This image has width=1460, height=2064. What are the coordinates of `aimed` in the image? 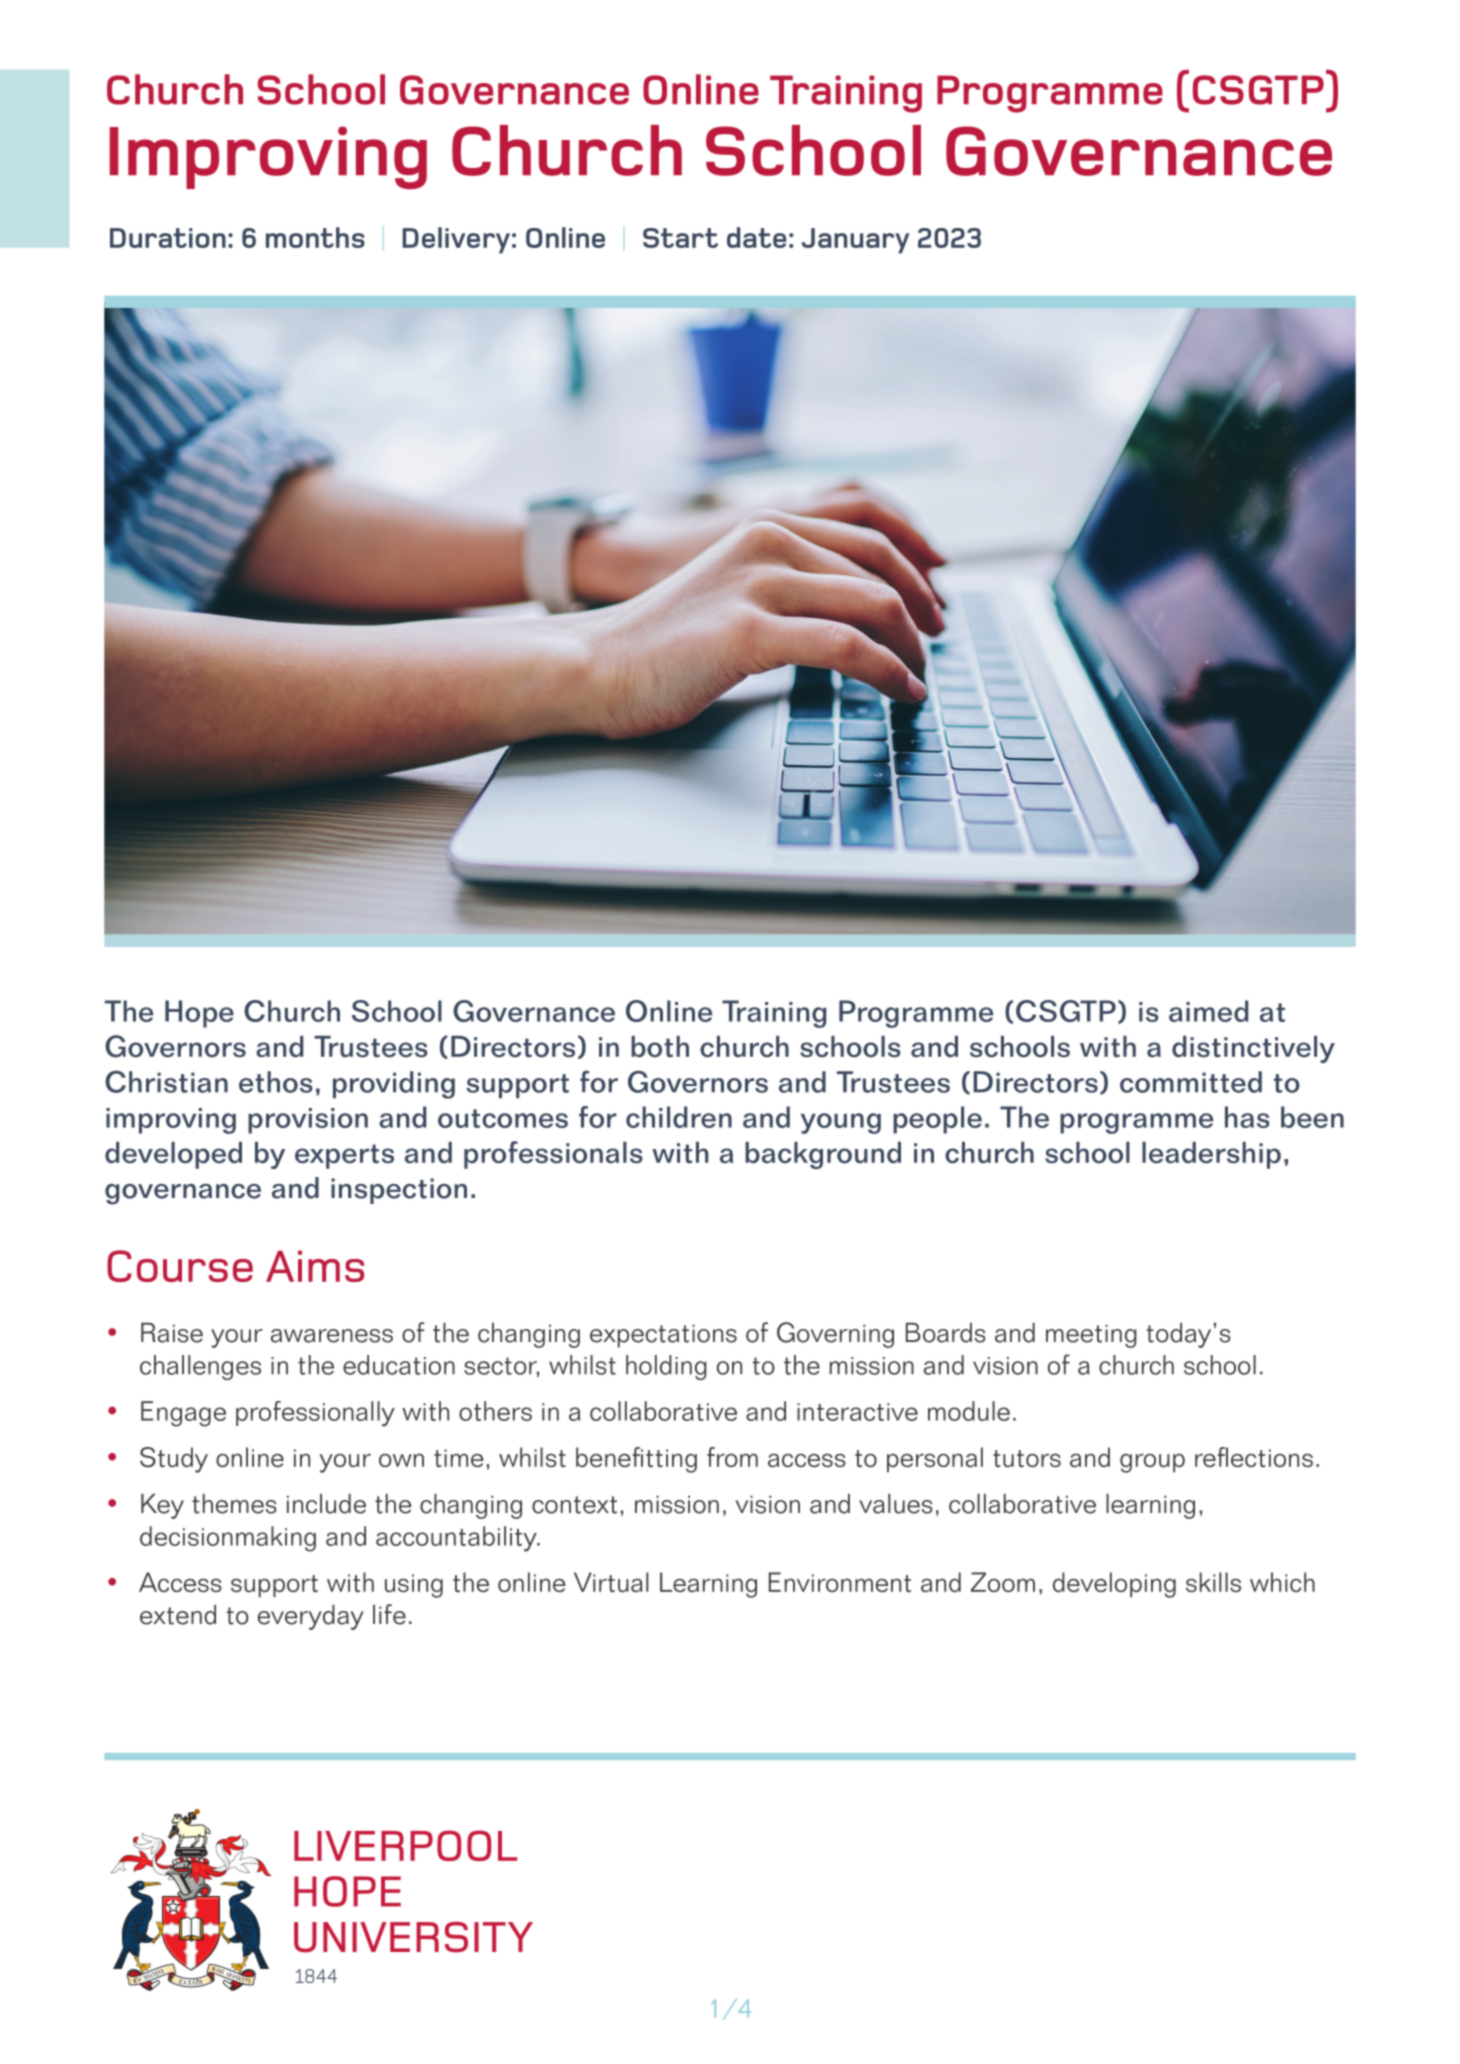 It's located at (1208, 1011).
